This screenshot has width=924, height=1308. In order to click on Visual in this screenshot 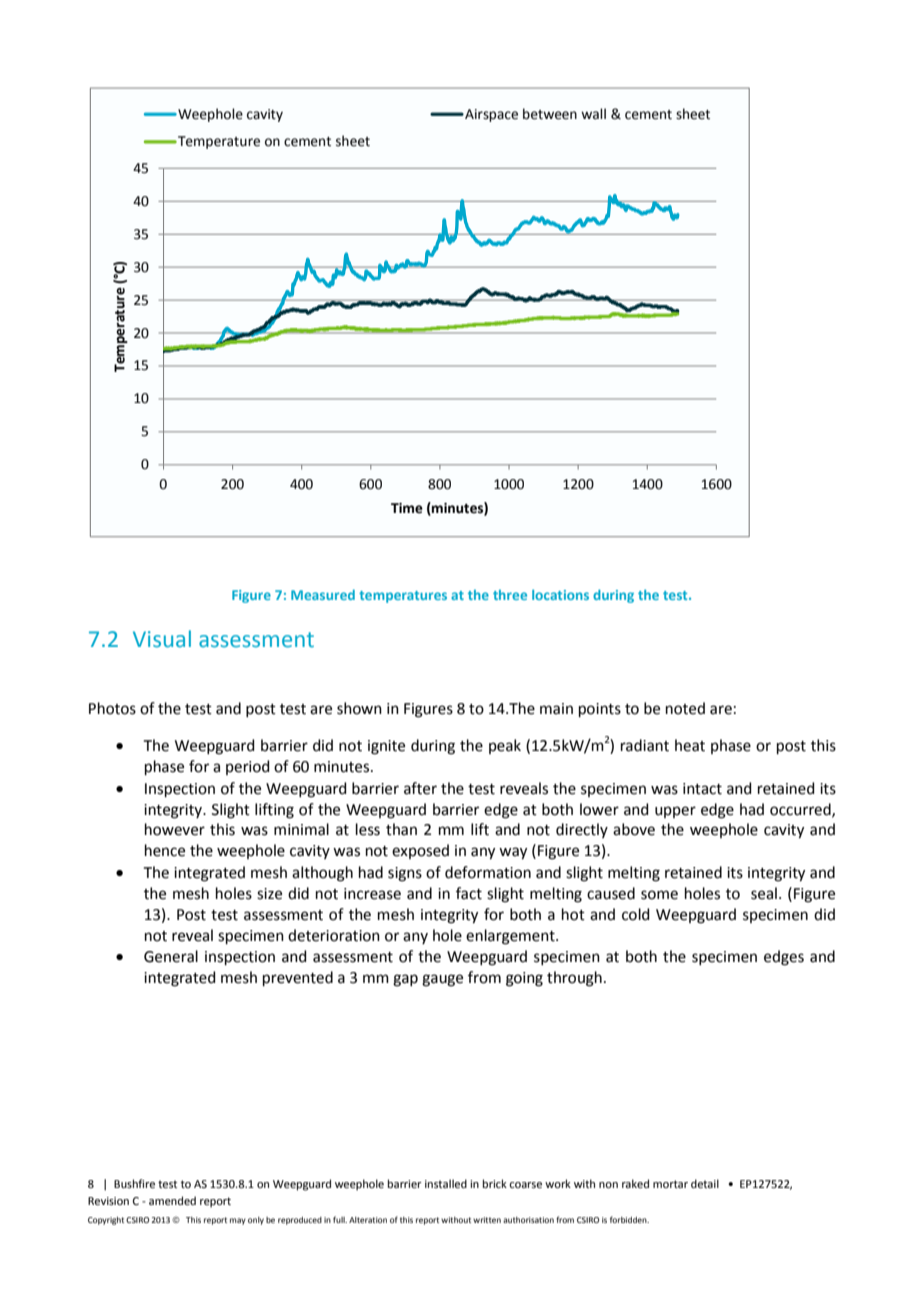, I will do `click(162, 639)`.
